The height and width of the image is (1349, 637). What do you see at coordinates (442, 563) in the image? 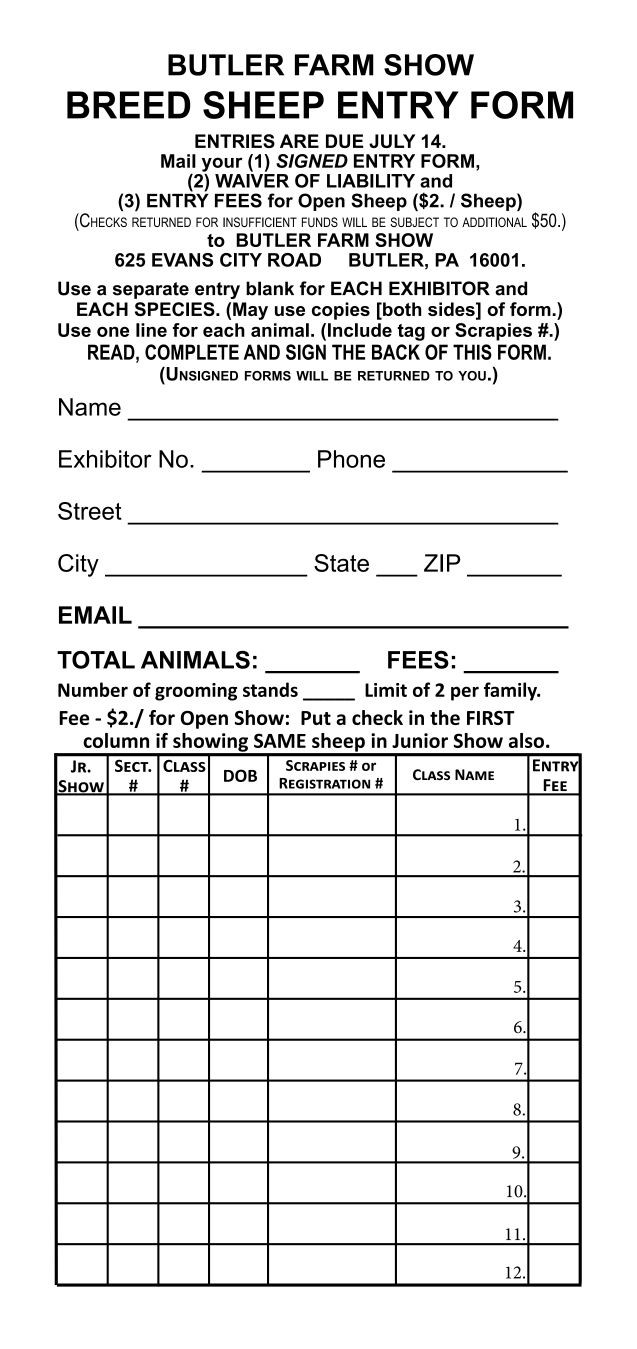
I see `ZIP` at bounding box center [442, 563].
